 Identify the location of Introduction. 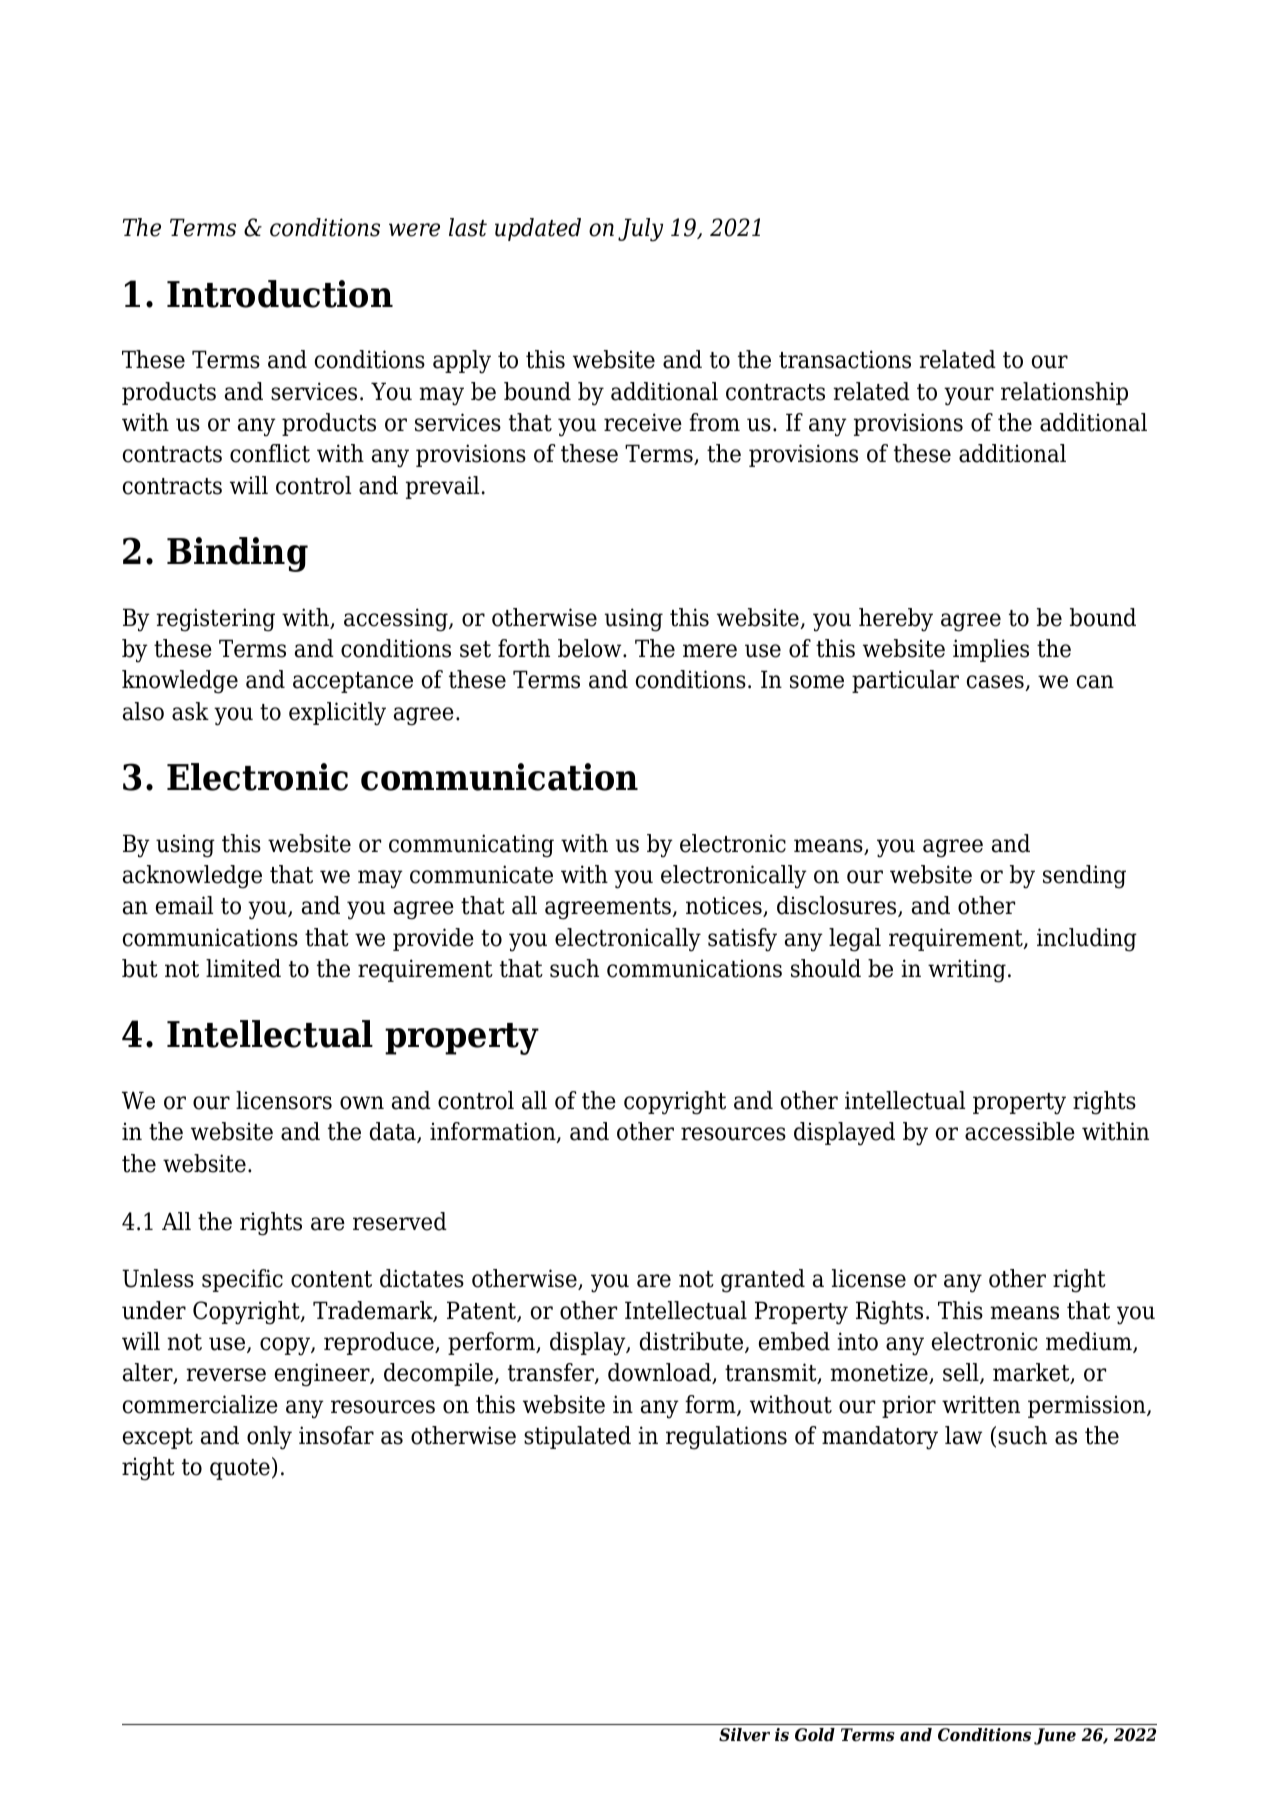
(280, 294).
